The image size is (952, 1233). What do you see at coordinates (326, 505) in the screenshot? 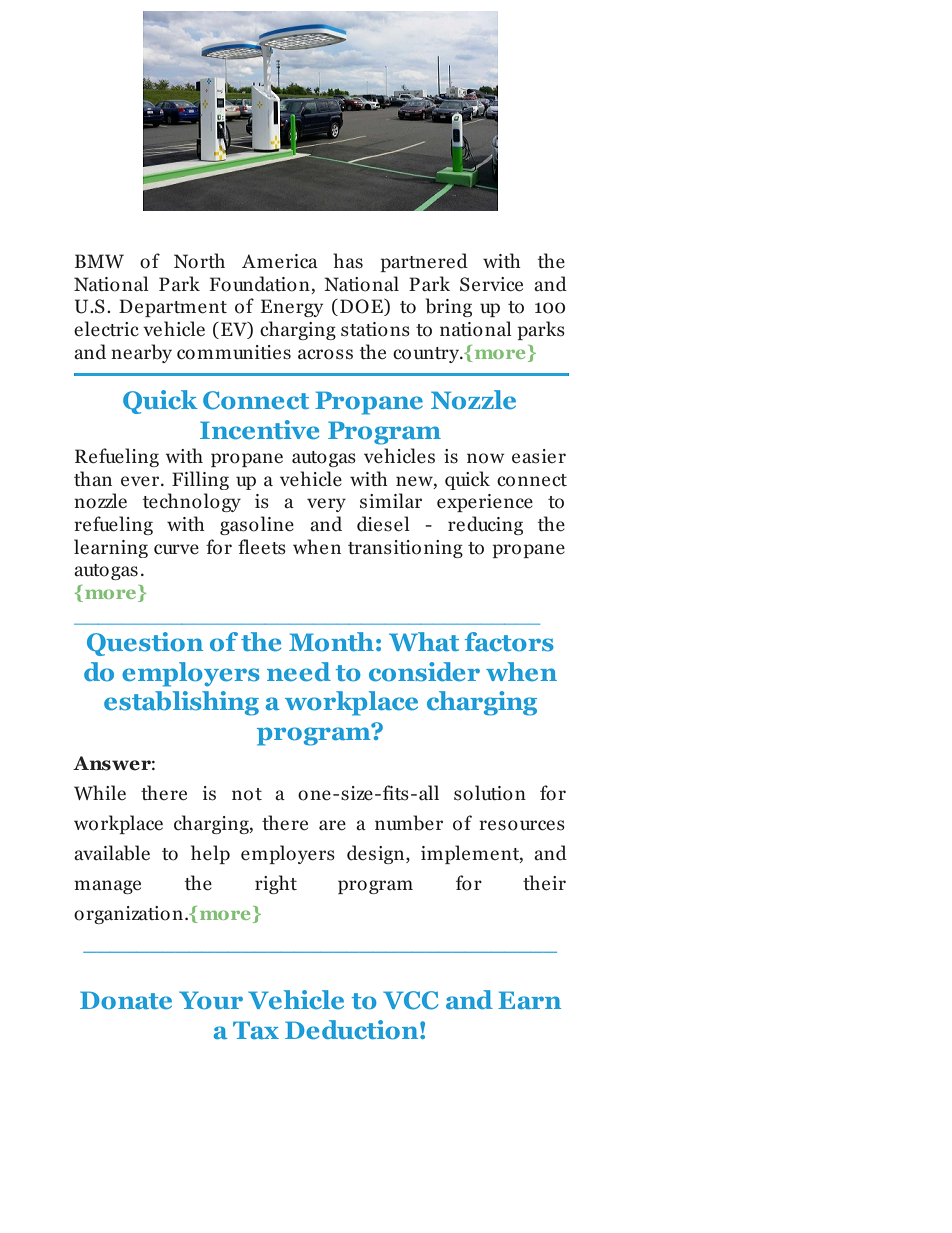
I see `very` at bounding box center [326, 505].
